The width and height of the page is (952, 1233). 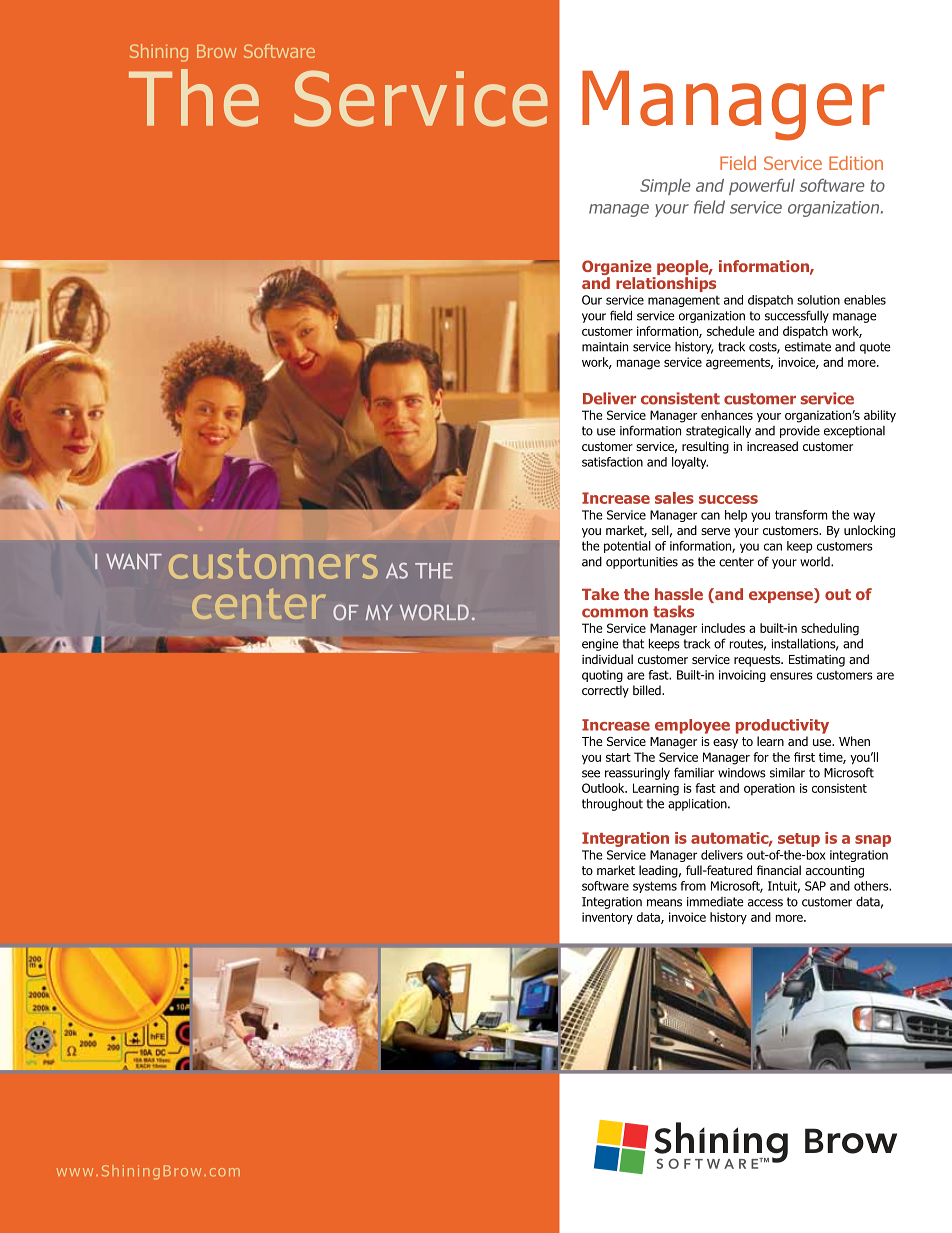 I want to click on Edition, so click(x=856, y=163).
